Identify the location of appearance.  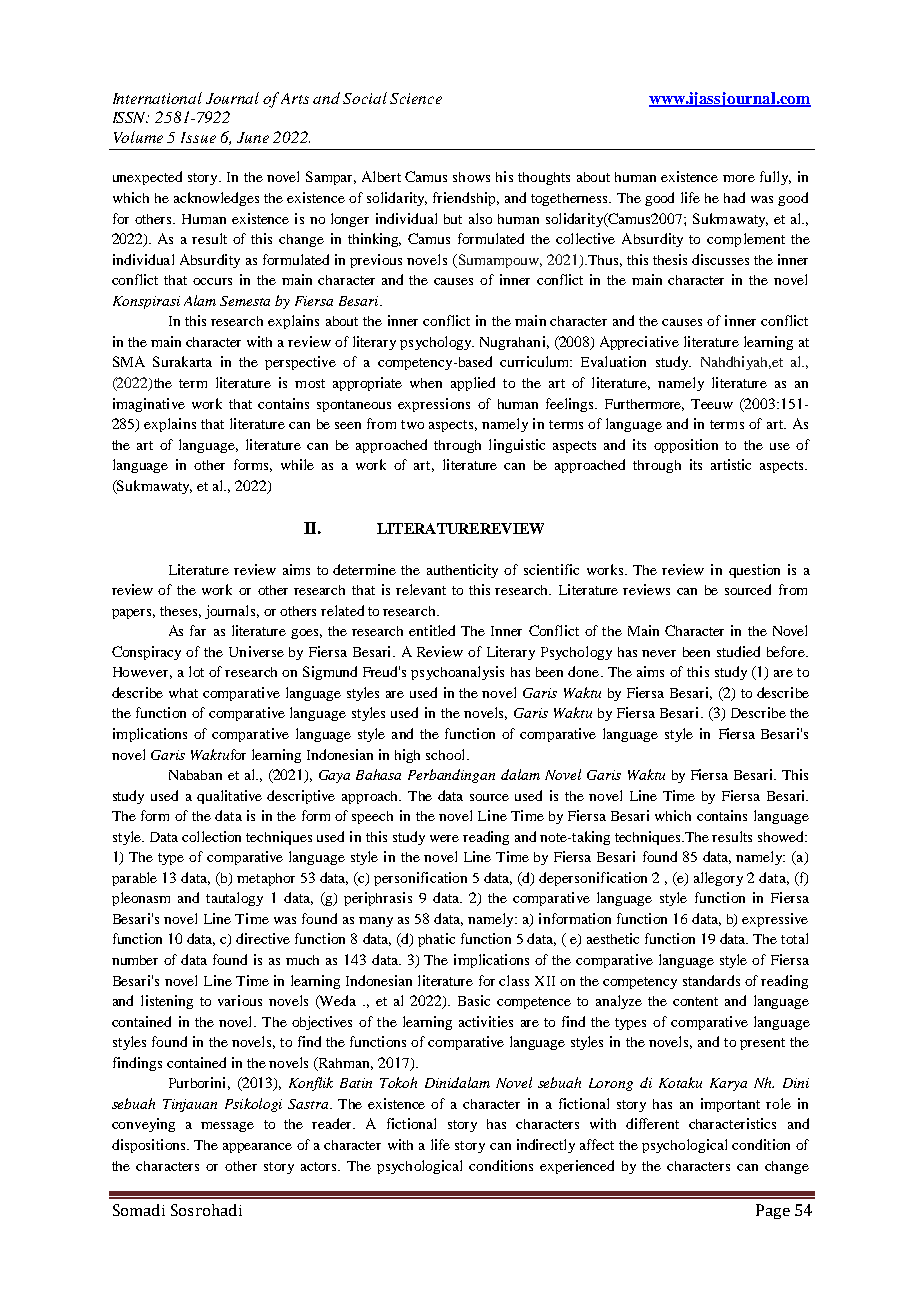
(257, 1148).
